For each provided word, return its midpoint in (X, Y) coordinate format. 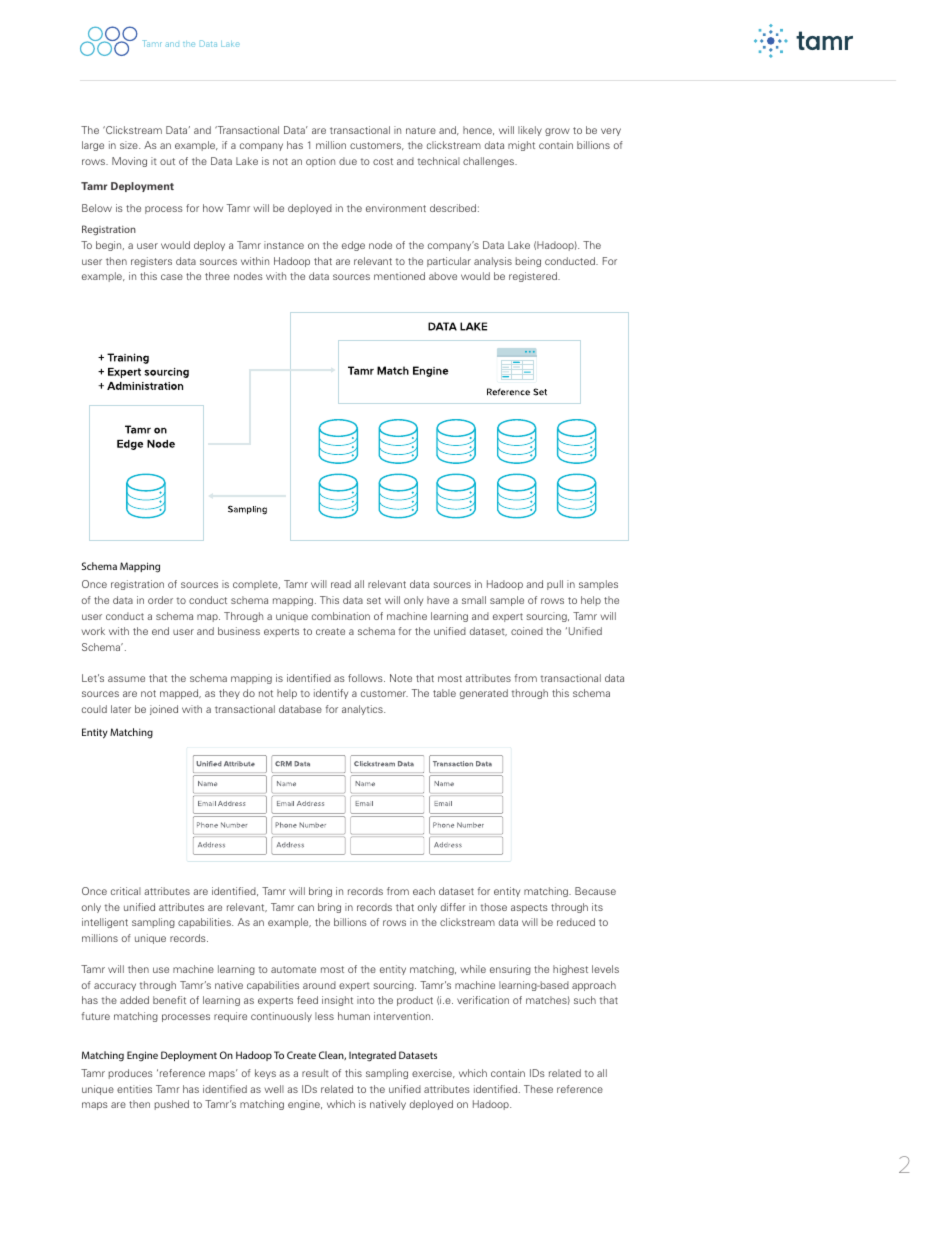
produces (130, 1074)
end (160, 631)
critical (126, 891)
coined (527, 631)
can (306, 908)
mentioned (399, 276)
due (348, 161)
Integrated (372, 1056)
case (172, 277)
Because (595, 891)
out (167, 161)
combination (341, 616)
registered (534, 277)
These (538, 1089)
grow (557, 132)
